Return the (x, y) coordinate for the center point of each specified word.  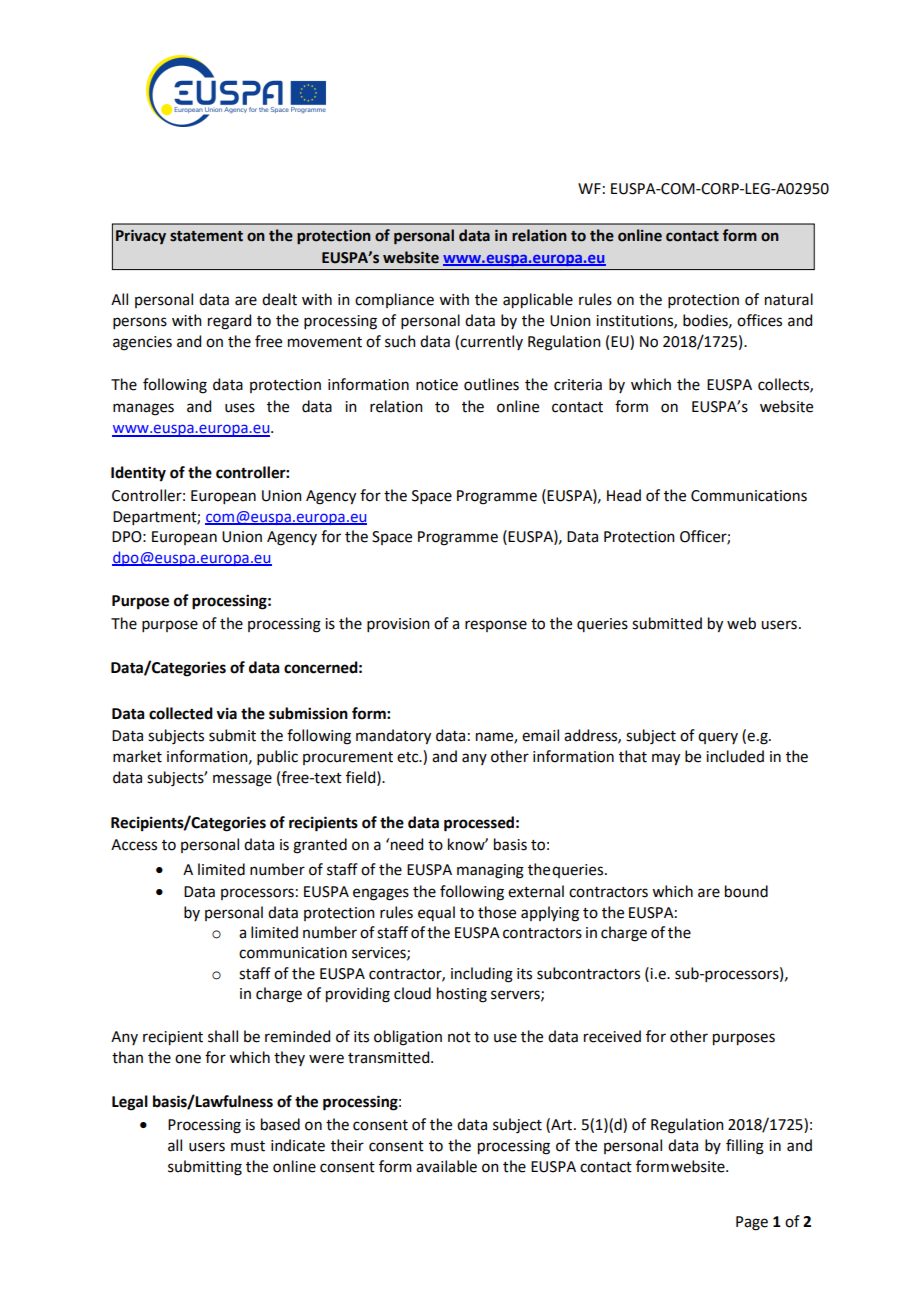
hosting (462, 995)
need (407, 844)
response (496, 626)
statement (206, 236)
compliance (394, 300)
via (226, 713)
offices (759, 320)
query (718, 738)
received (612, 1036)
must (248, 1146)
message (242, 780)
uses (240, 408)
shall (223, 1036)
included (735, 756)
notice (437, 385)
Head (624, 495)
